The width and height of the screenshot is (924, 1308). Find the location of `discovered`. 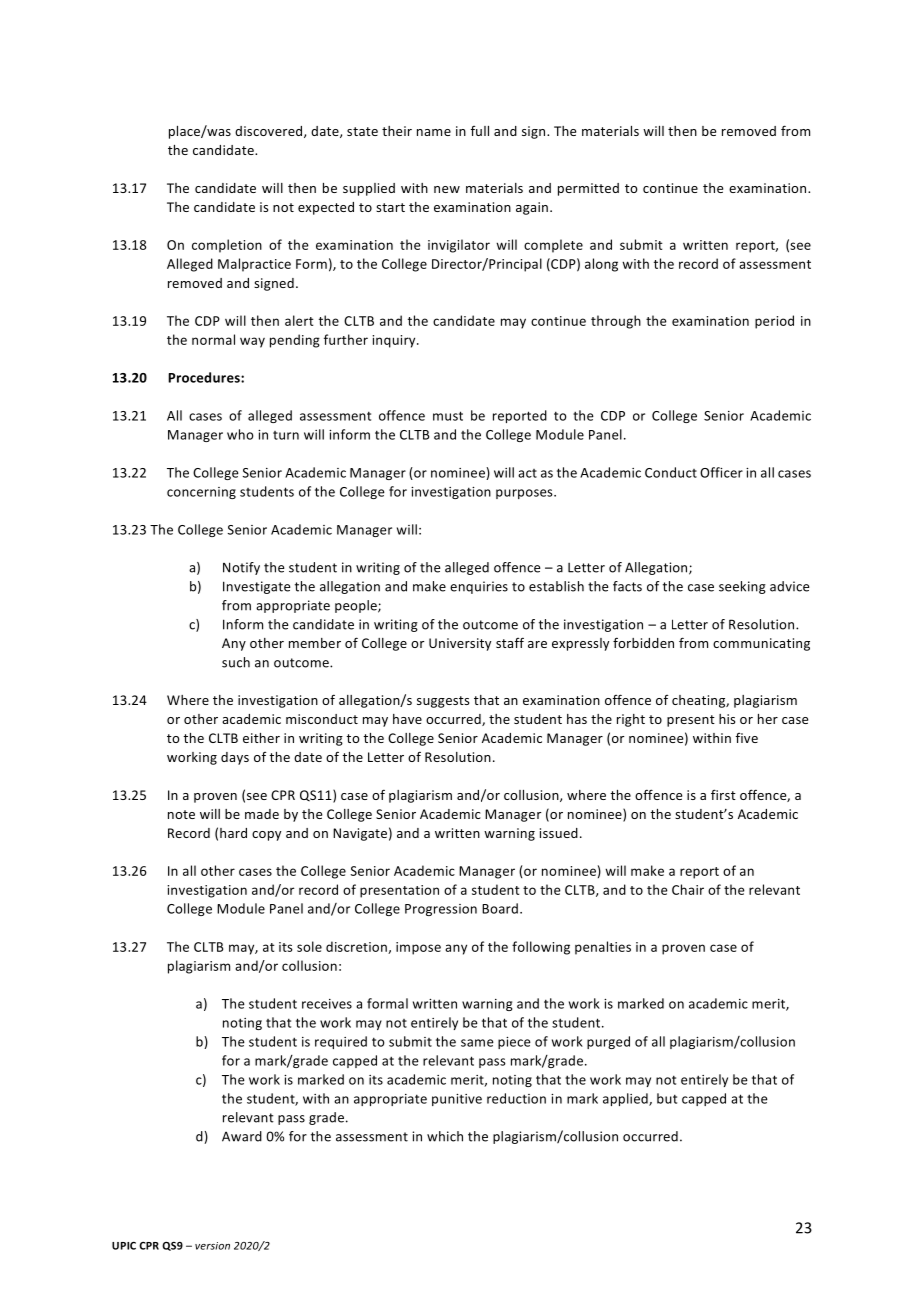

discovered is located at coordinates (270, 132).
